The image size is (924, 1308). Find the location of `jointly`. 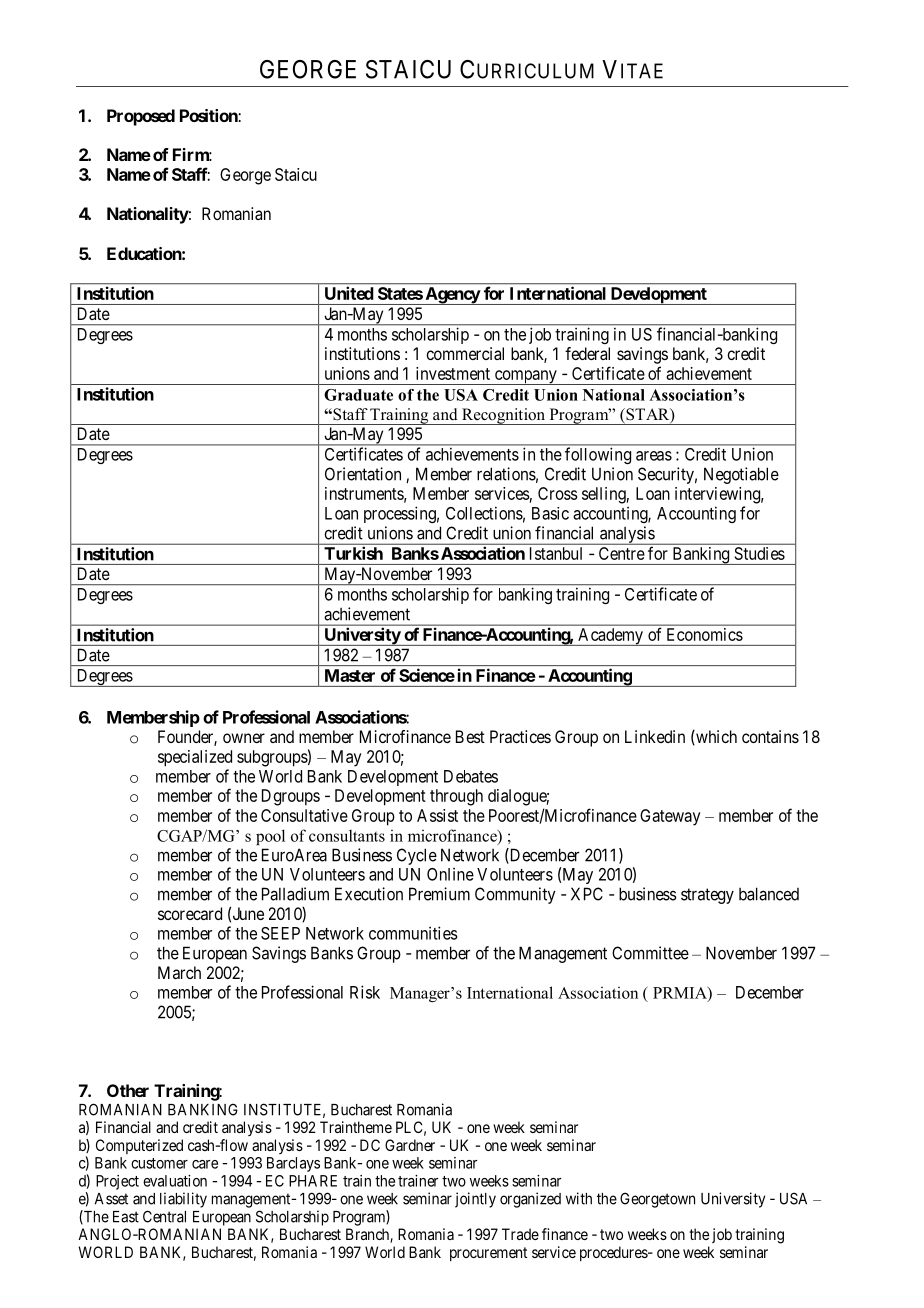

jointly is located at coordinates (475, 1200).
